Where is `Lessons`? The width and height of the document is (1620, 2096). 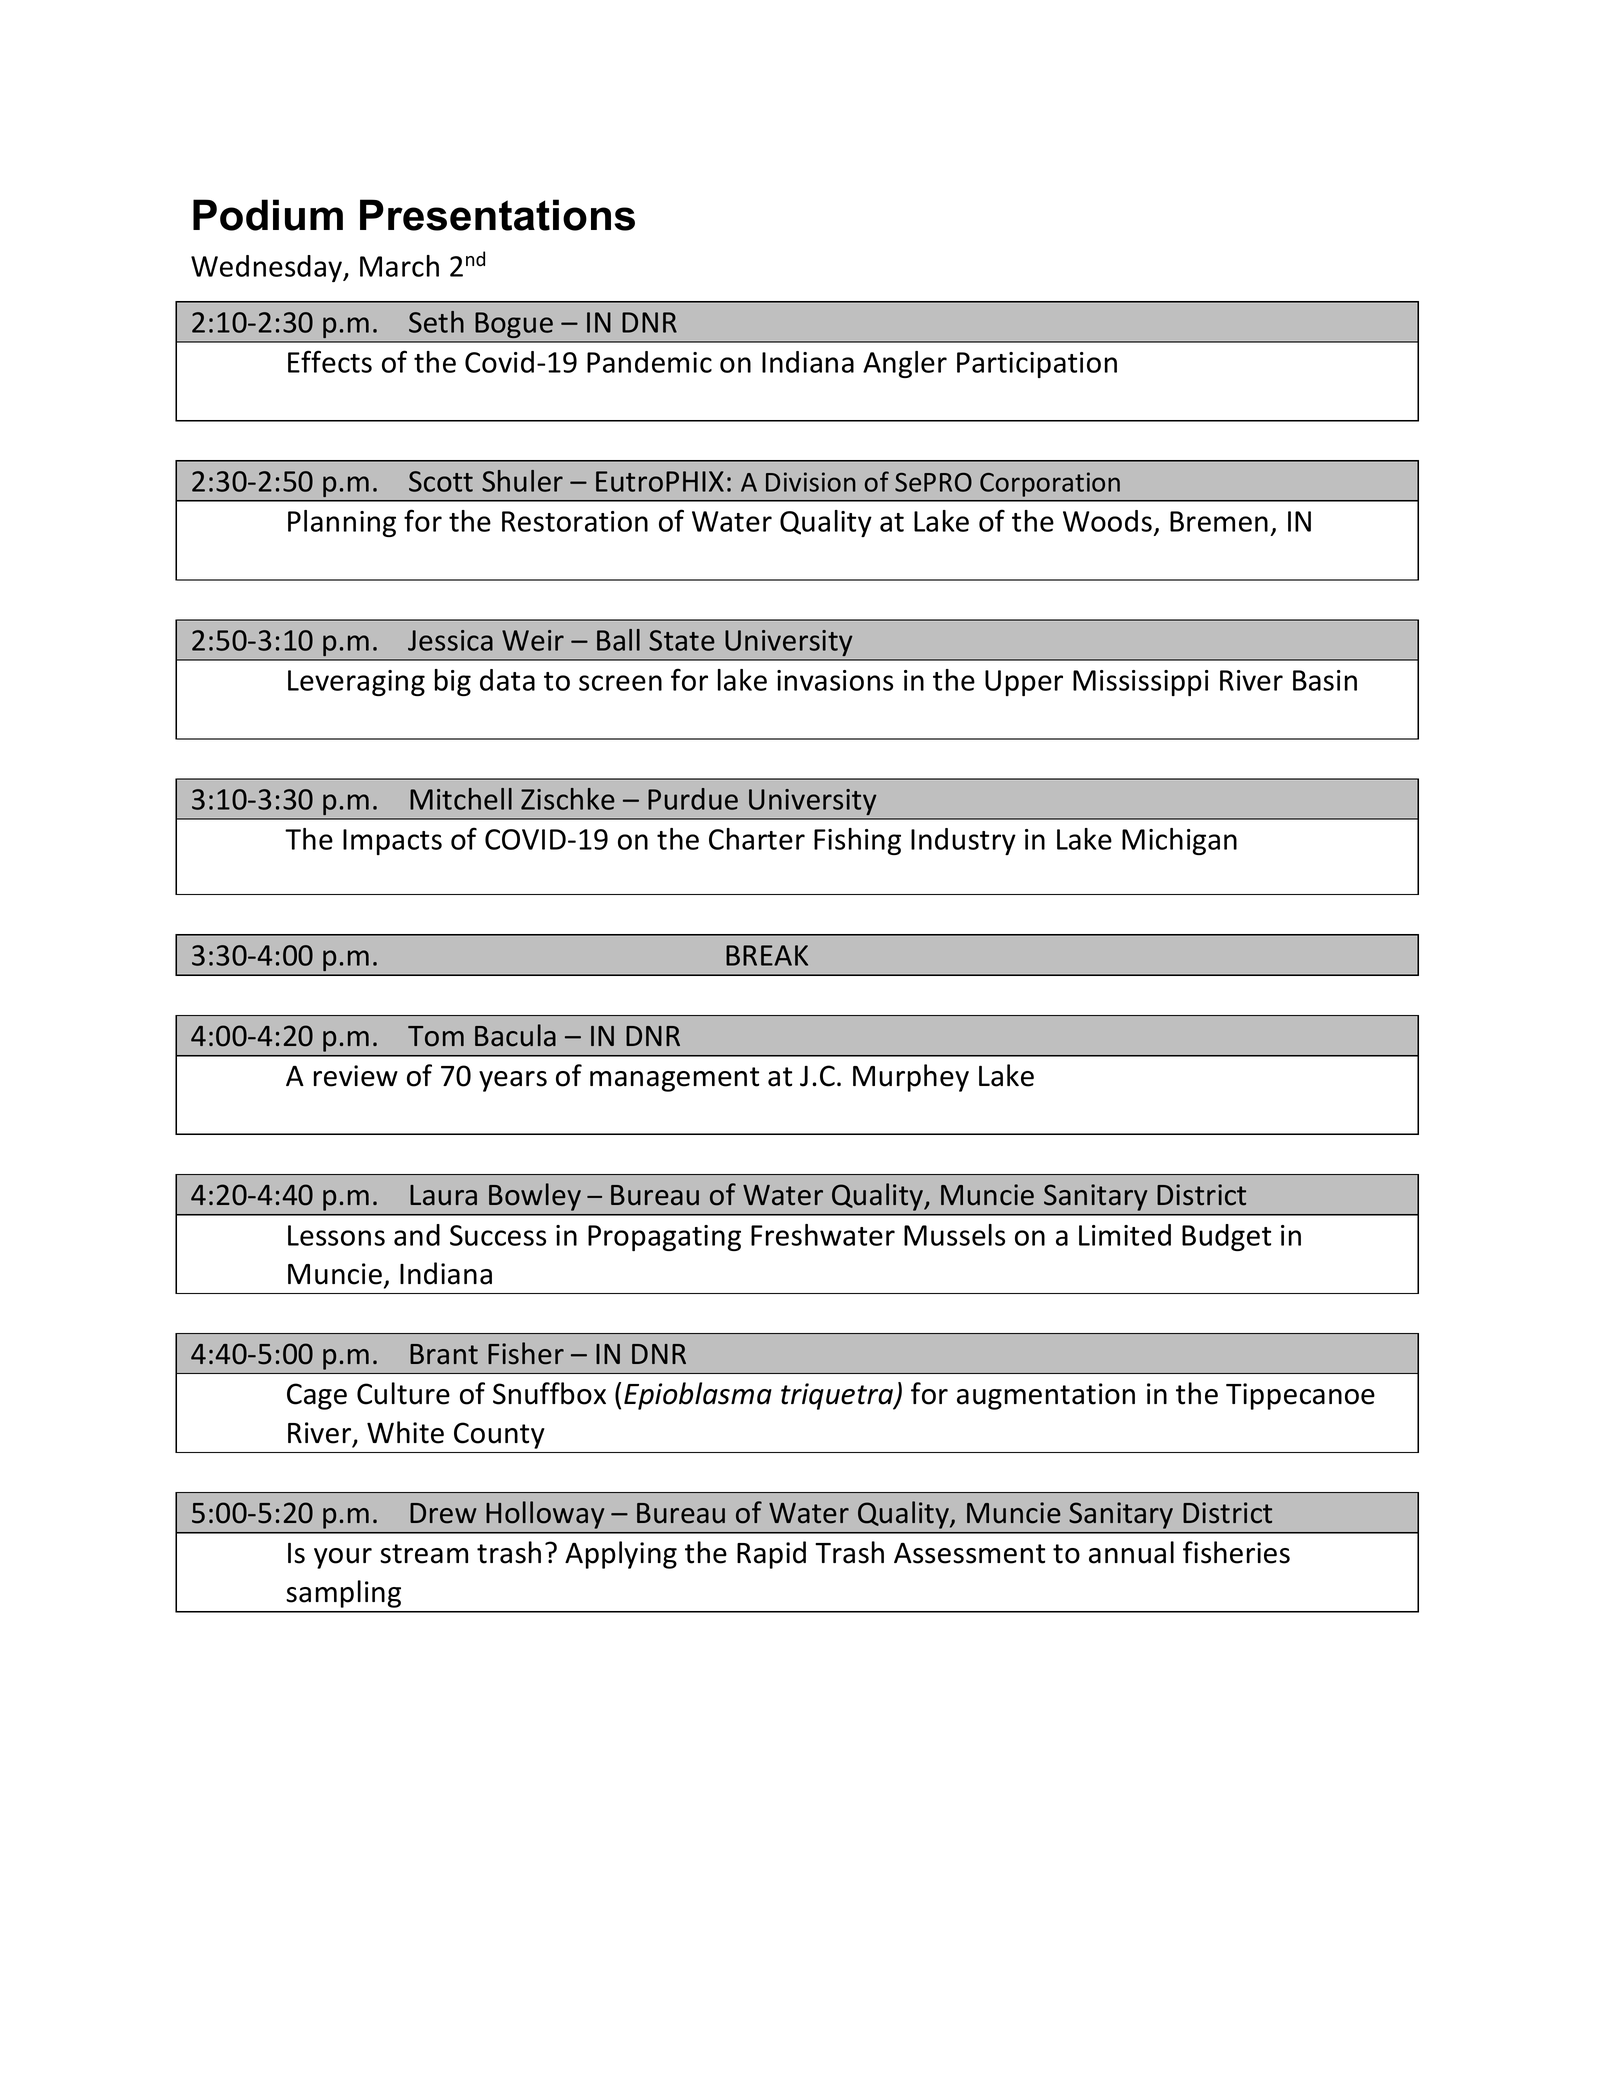
Lessons is located at coordinates (336, 1235).
